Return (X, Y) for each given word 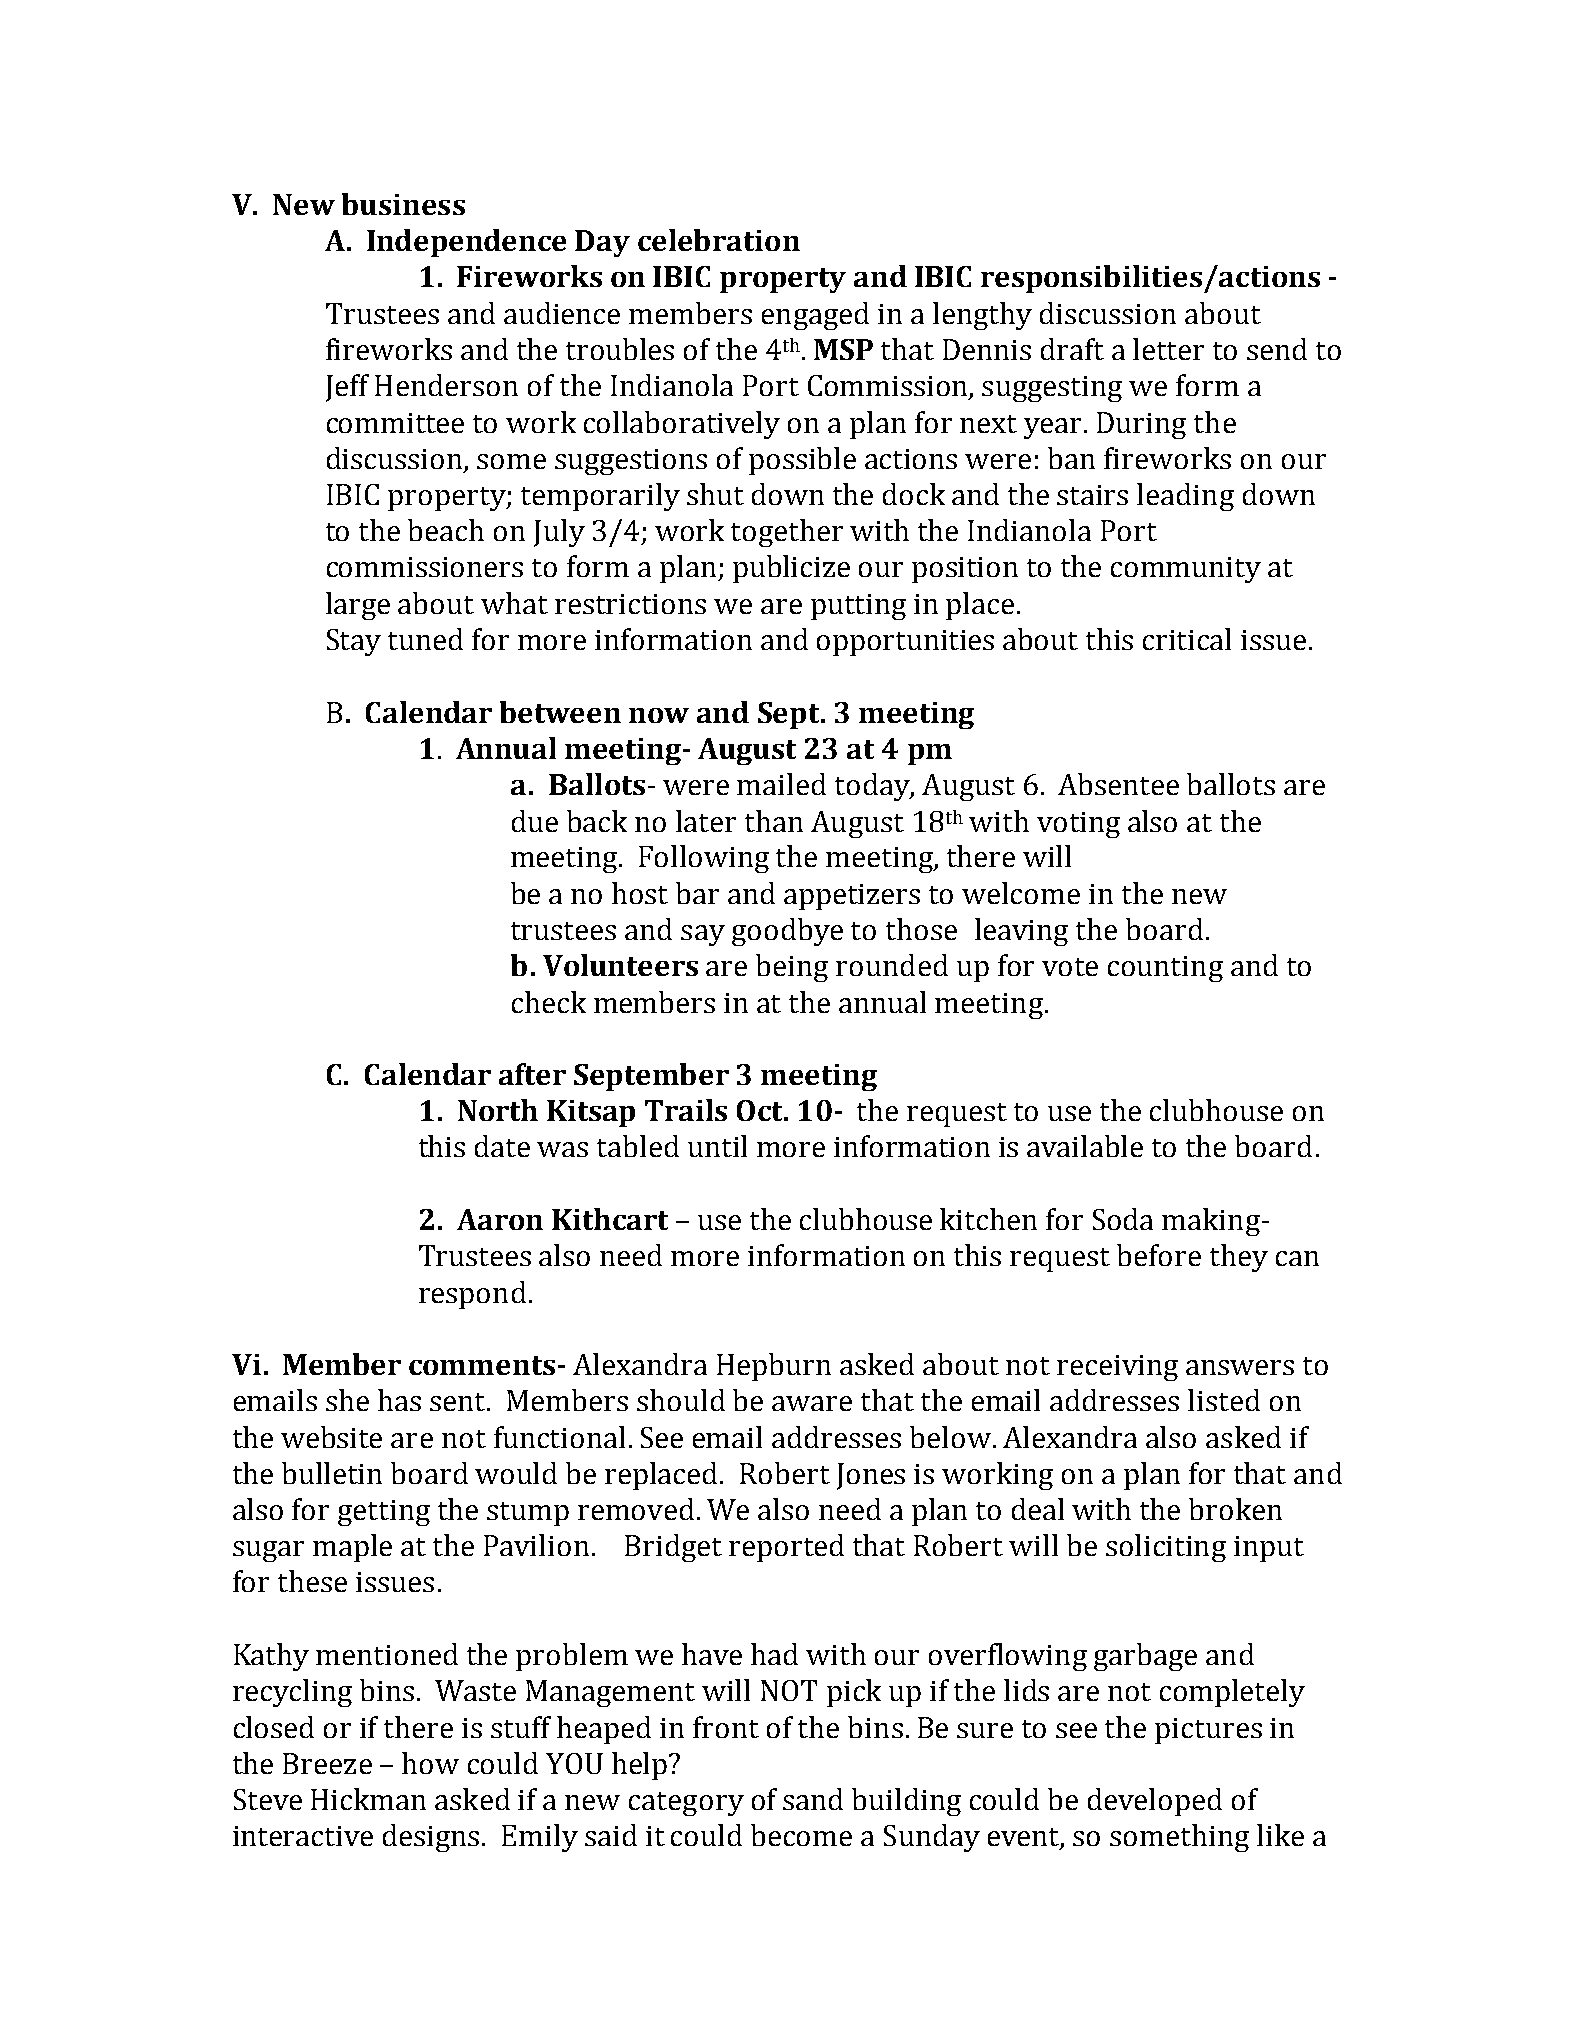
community (1186, 570)
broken (1235, 1509)
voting (1078, 825)
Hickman (368, 1799)
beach (446, 530)
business (403, 204)
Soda (1123, 1219)
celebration (719, 240)
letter (1168, 349)
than (774, 821)
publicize (791, 569)
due (535, 821)
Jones (871, 1476)
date (502, 1146)
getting (384, 1513)
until (717, 1146)
